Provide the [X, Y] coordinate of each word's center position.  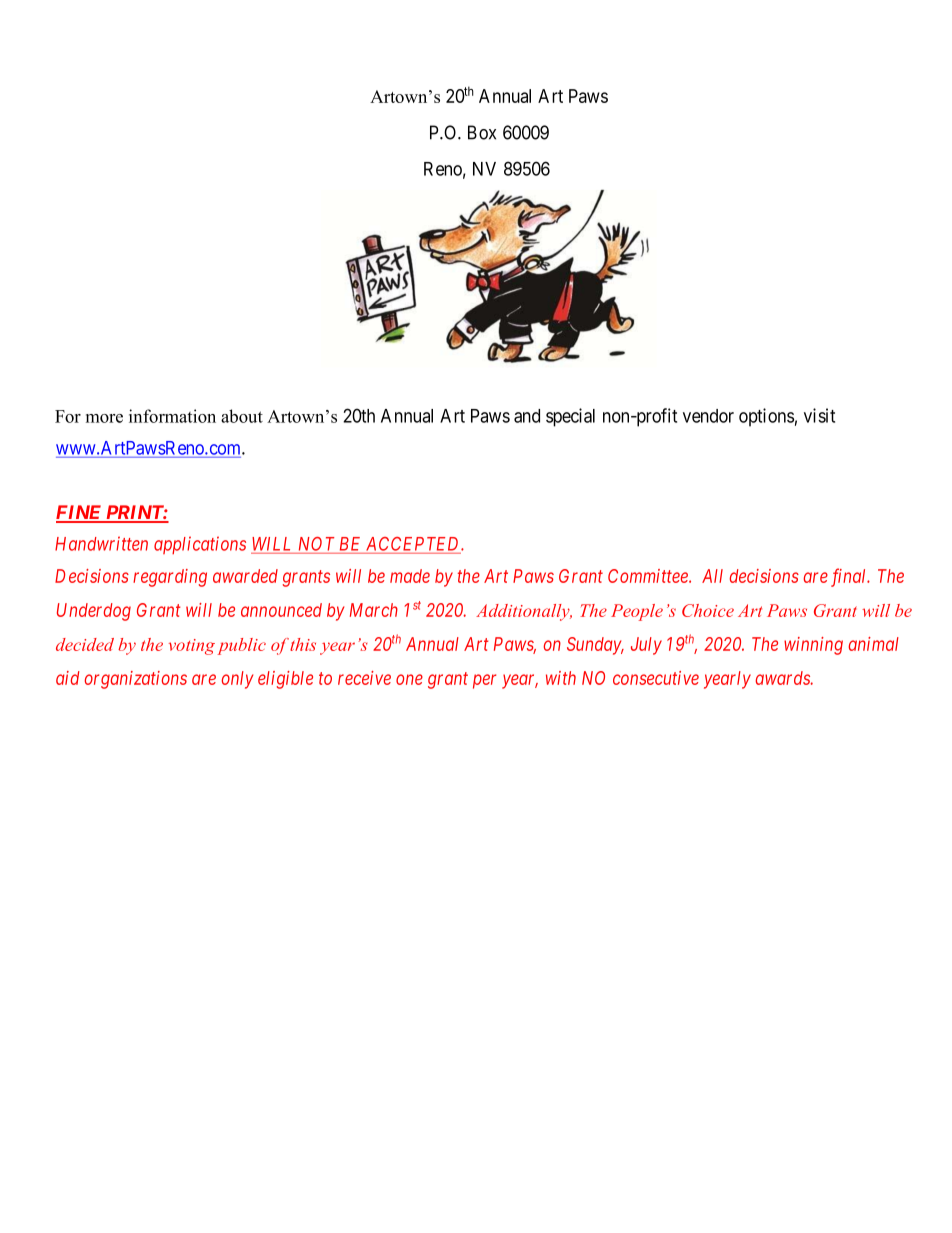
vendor [708, 416]
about [242, 416]
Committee [649, 576]
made [410, 576]
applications [200, 545]
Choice [708, 610]
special [570, 417]
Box [482, 132]
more [104, 418]
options [766, 417]
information [172, 416]
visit [819, 415]
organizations [136, 680]
